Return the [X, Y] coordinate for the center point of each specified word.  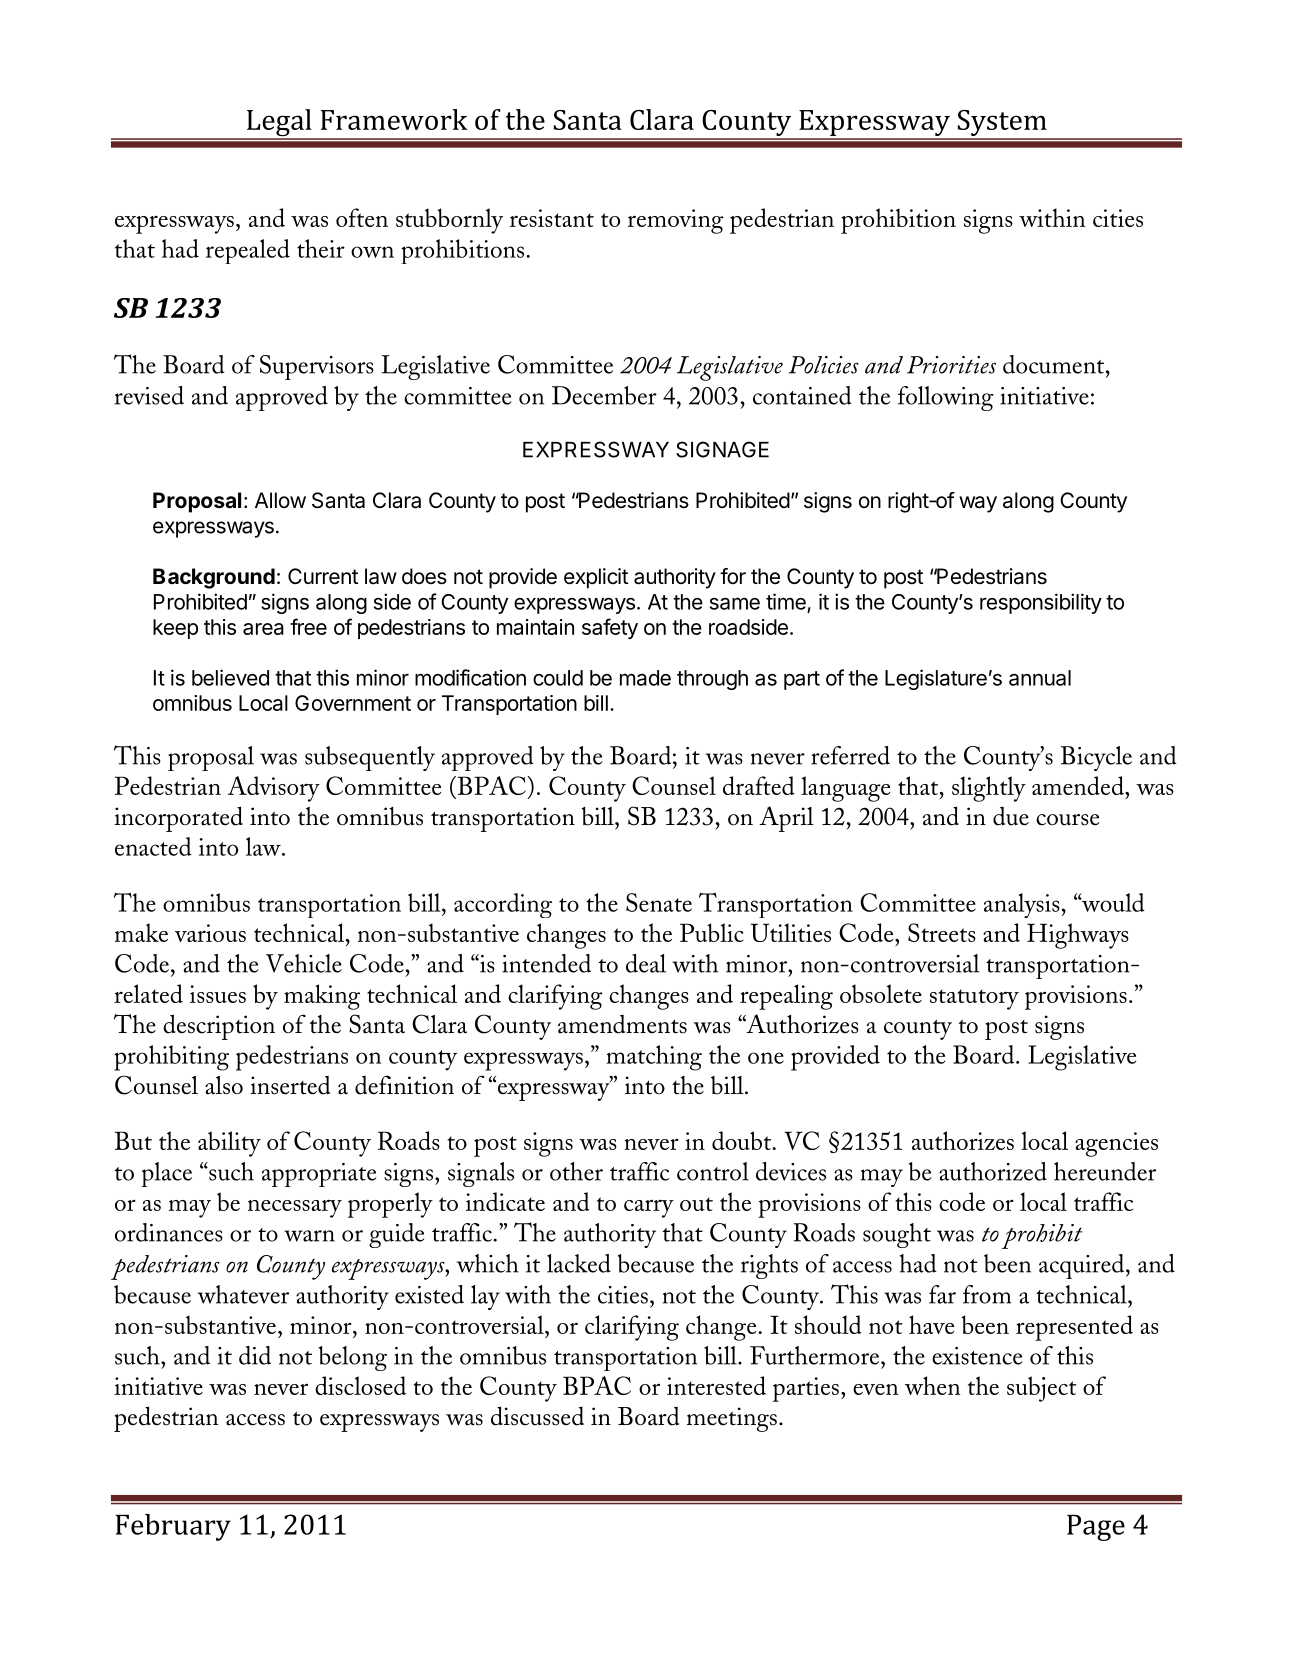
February [173, 1527]
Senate [659, 902]
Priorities [951, 365]
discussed [537, 1416]
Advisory [273, 789]
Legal [279, 124]
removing [676, 221]
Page [1096, 1528]
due [1011, 816]
